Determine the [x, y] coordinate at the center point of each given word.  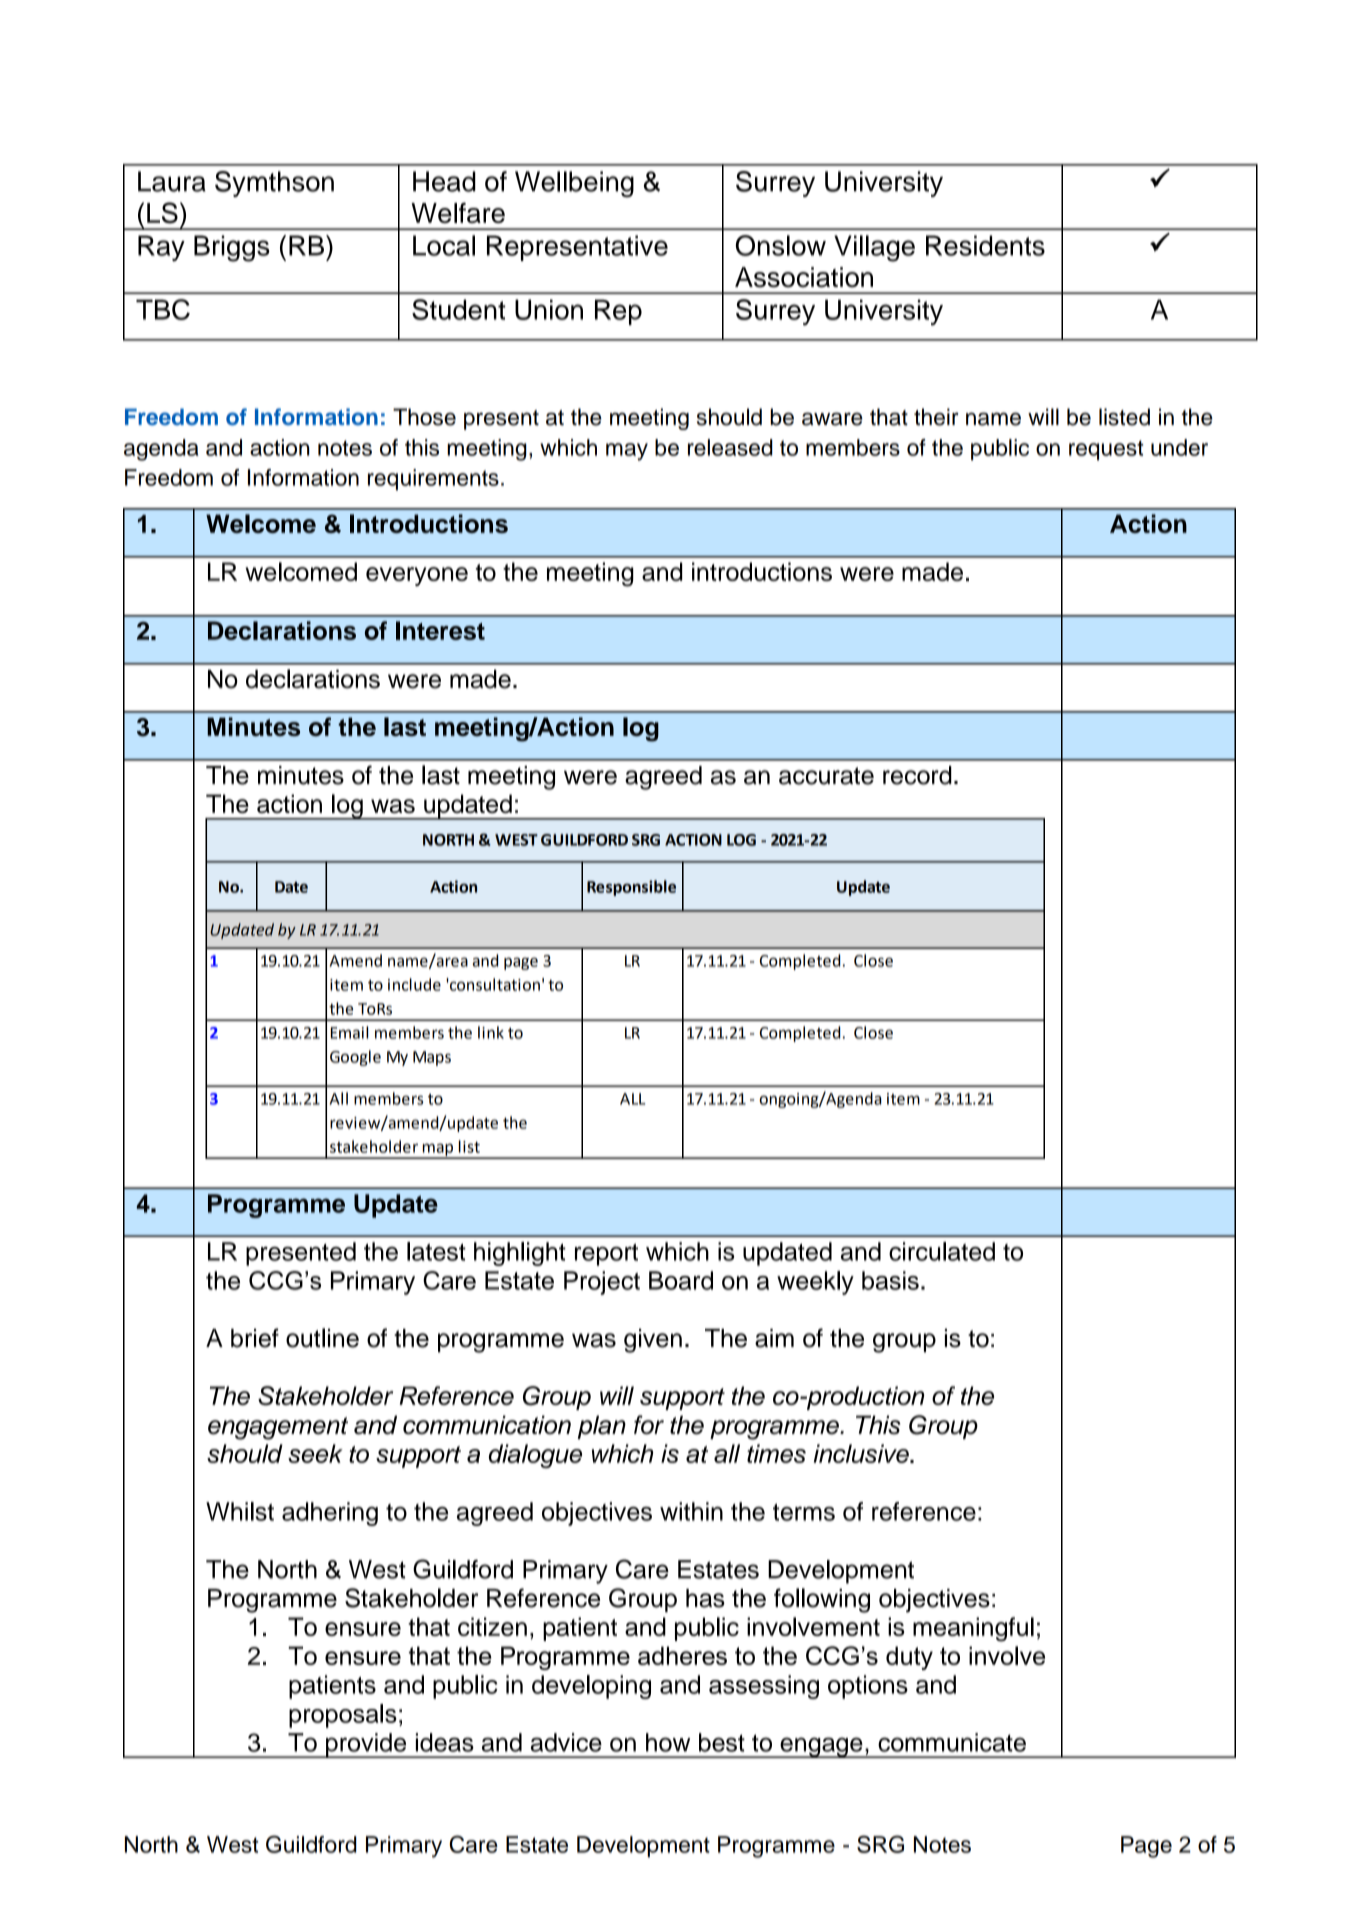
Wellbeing [574, 184]
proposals [343, 1716]
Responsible [631, 888]
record [917, 775]
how [668, 1742]
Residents [985, 245]
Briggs [232, 248]
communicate [952, 1742]
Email [349, 1032]
